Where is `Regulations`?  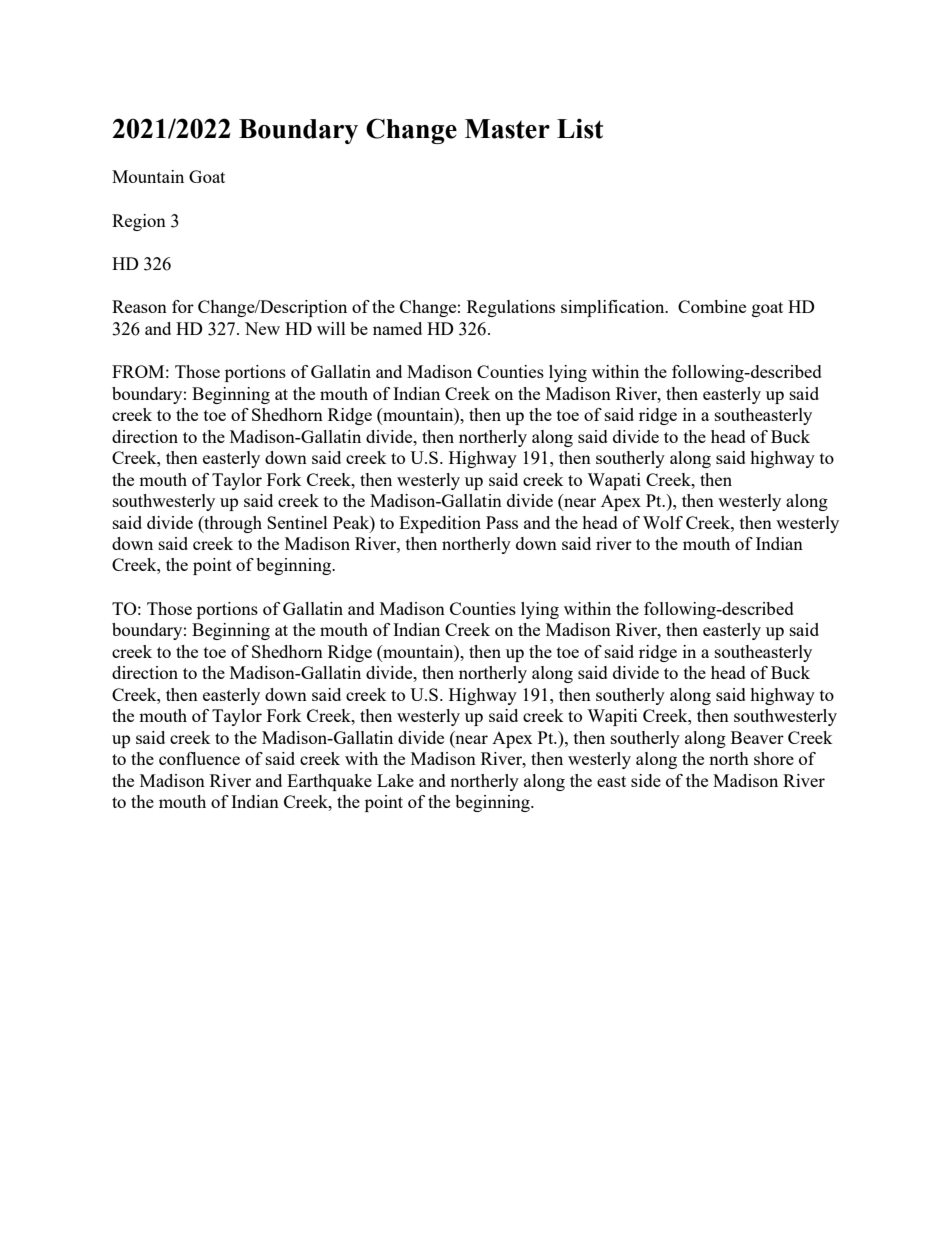
Regulations is located at coordinates (511, 308).
